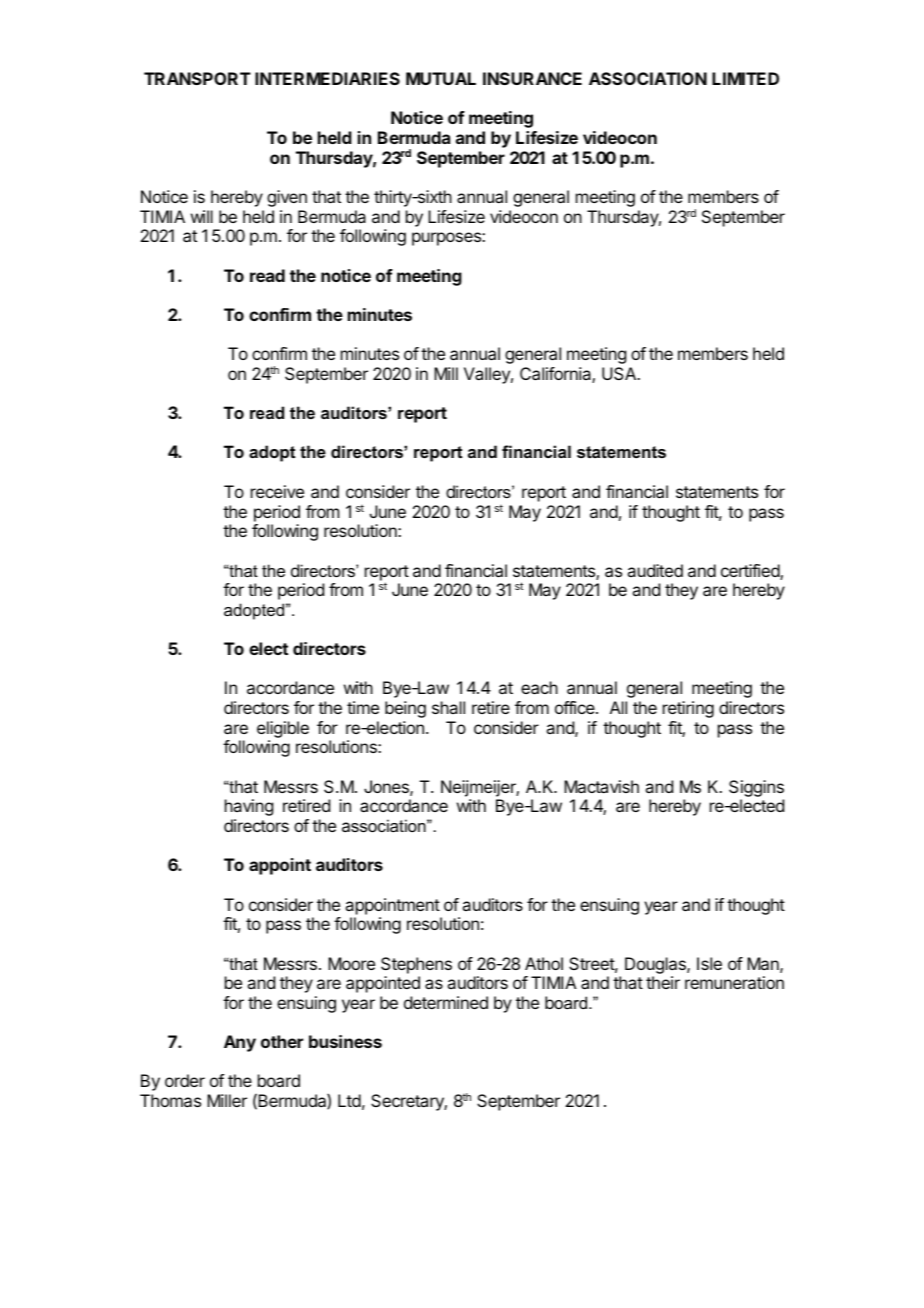 The image size is (924, 1308). Describe the element at coordinates (620, 373) in the screenshot. I see `USA` at that location.
